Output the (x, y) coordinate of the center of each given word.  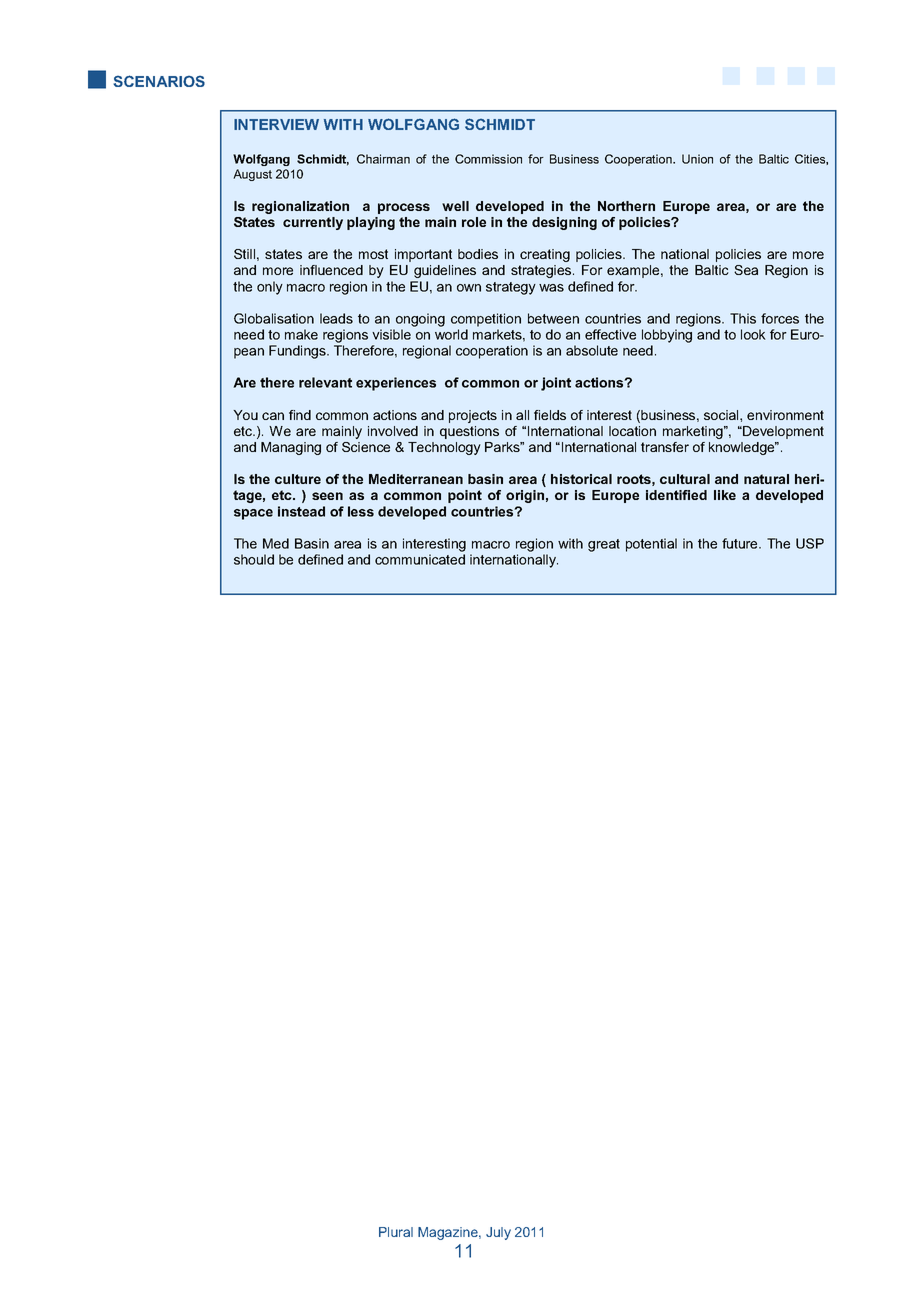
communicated (420, 559)
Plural (396, 1232)
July (498, 1233)
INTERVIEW (276, 124)
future (741, 543)
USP (810, 543)
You (245, 415)
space (253, 514)
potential (651, 545)
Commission (488, 159)
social (722, 415)
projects (473, 416)
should (254, 559)
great (604, 545)
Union (697, 159)
